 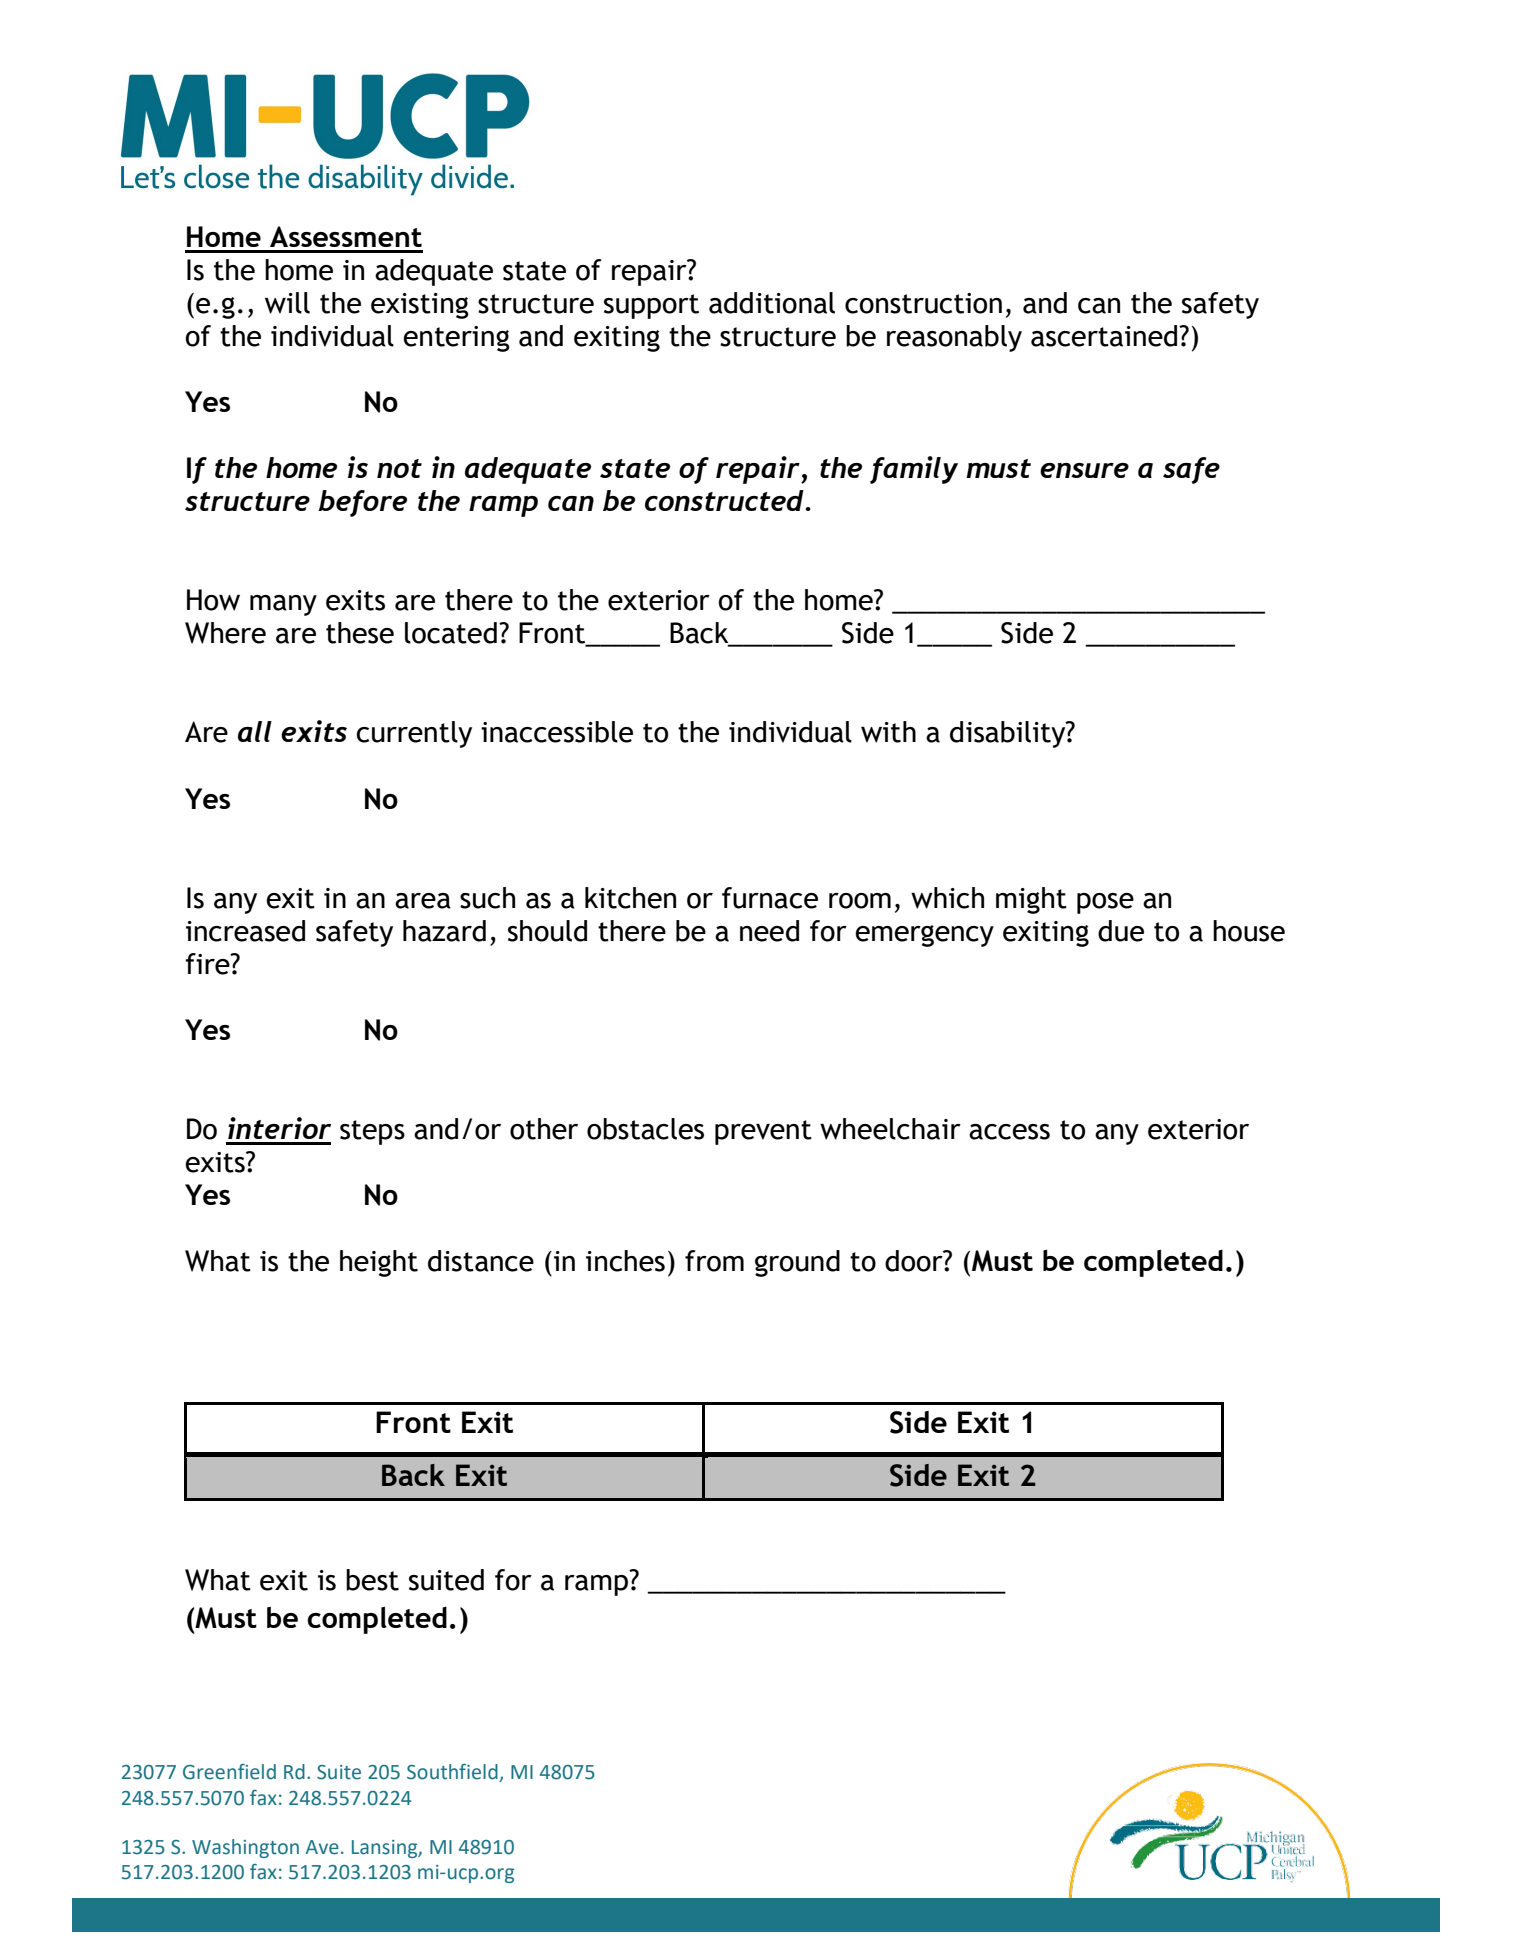 I want to click on will, so click(x=287, y=303).
